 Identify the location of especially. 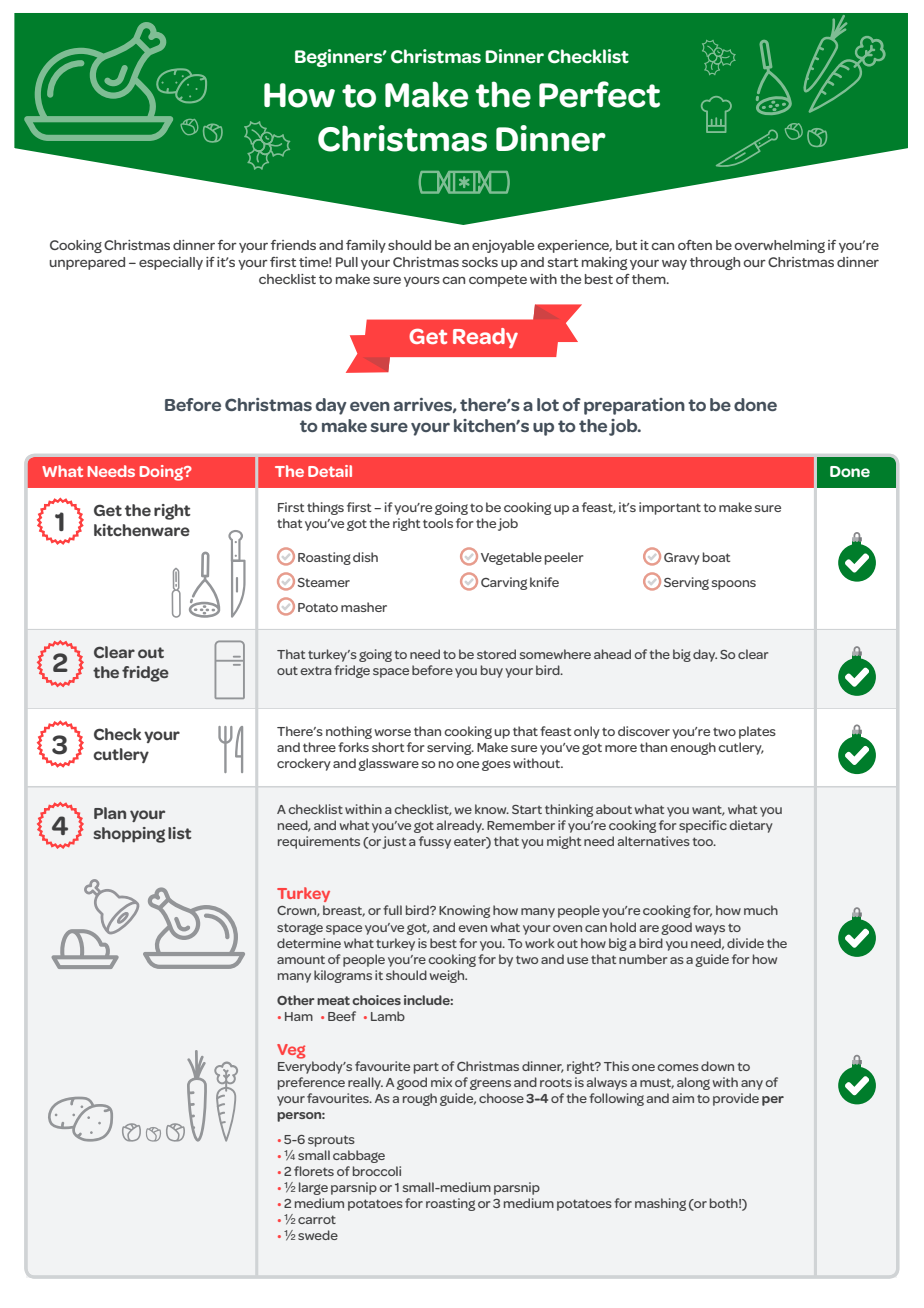
(171, 263).
